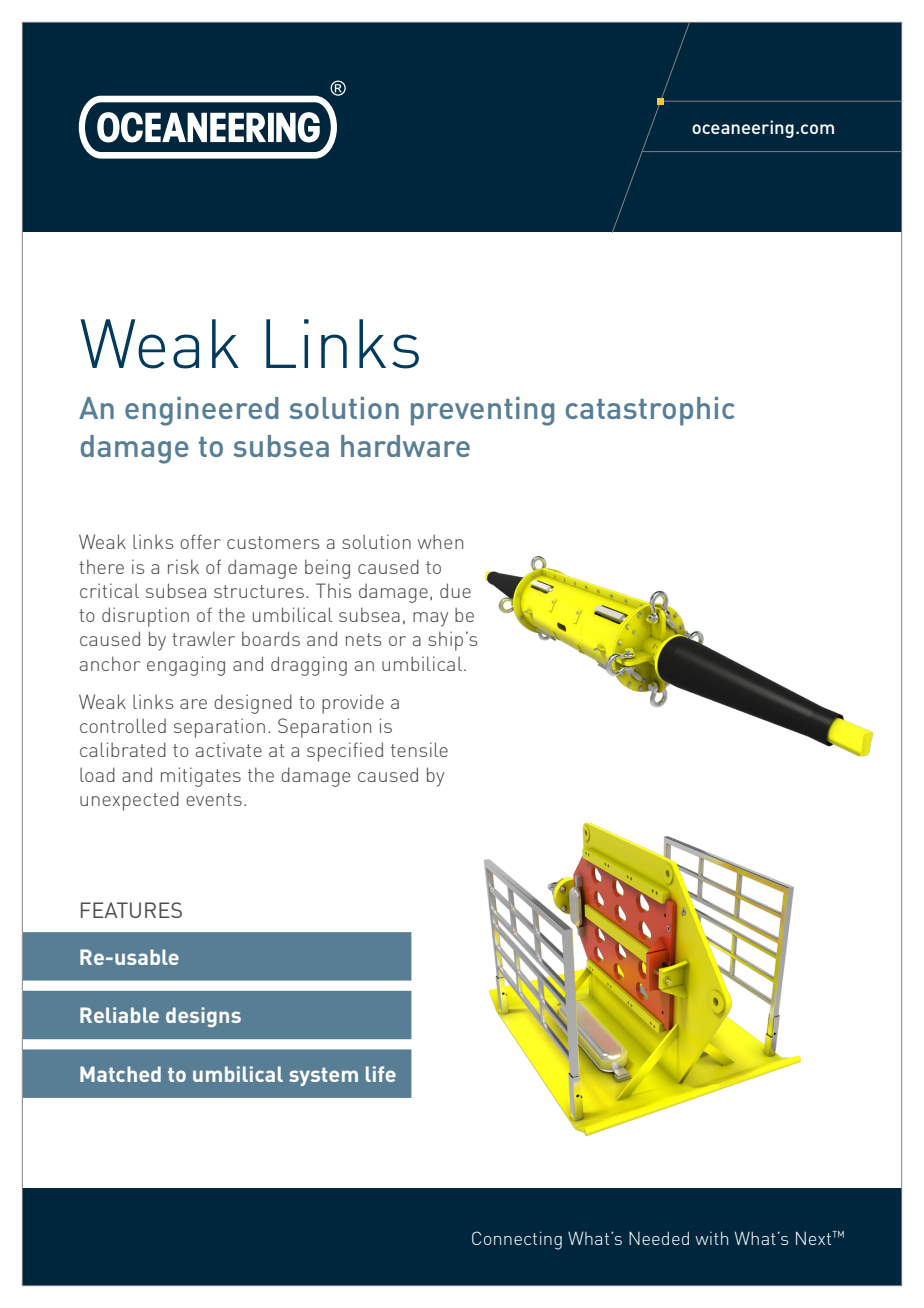  What do you see at coordinates (650, 411) in the document?
I see `catastrophic` at bounding box center [650, 411].
